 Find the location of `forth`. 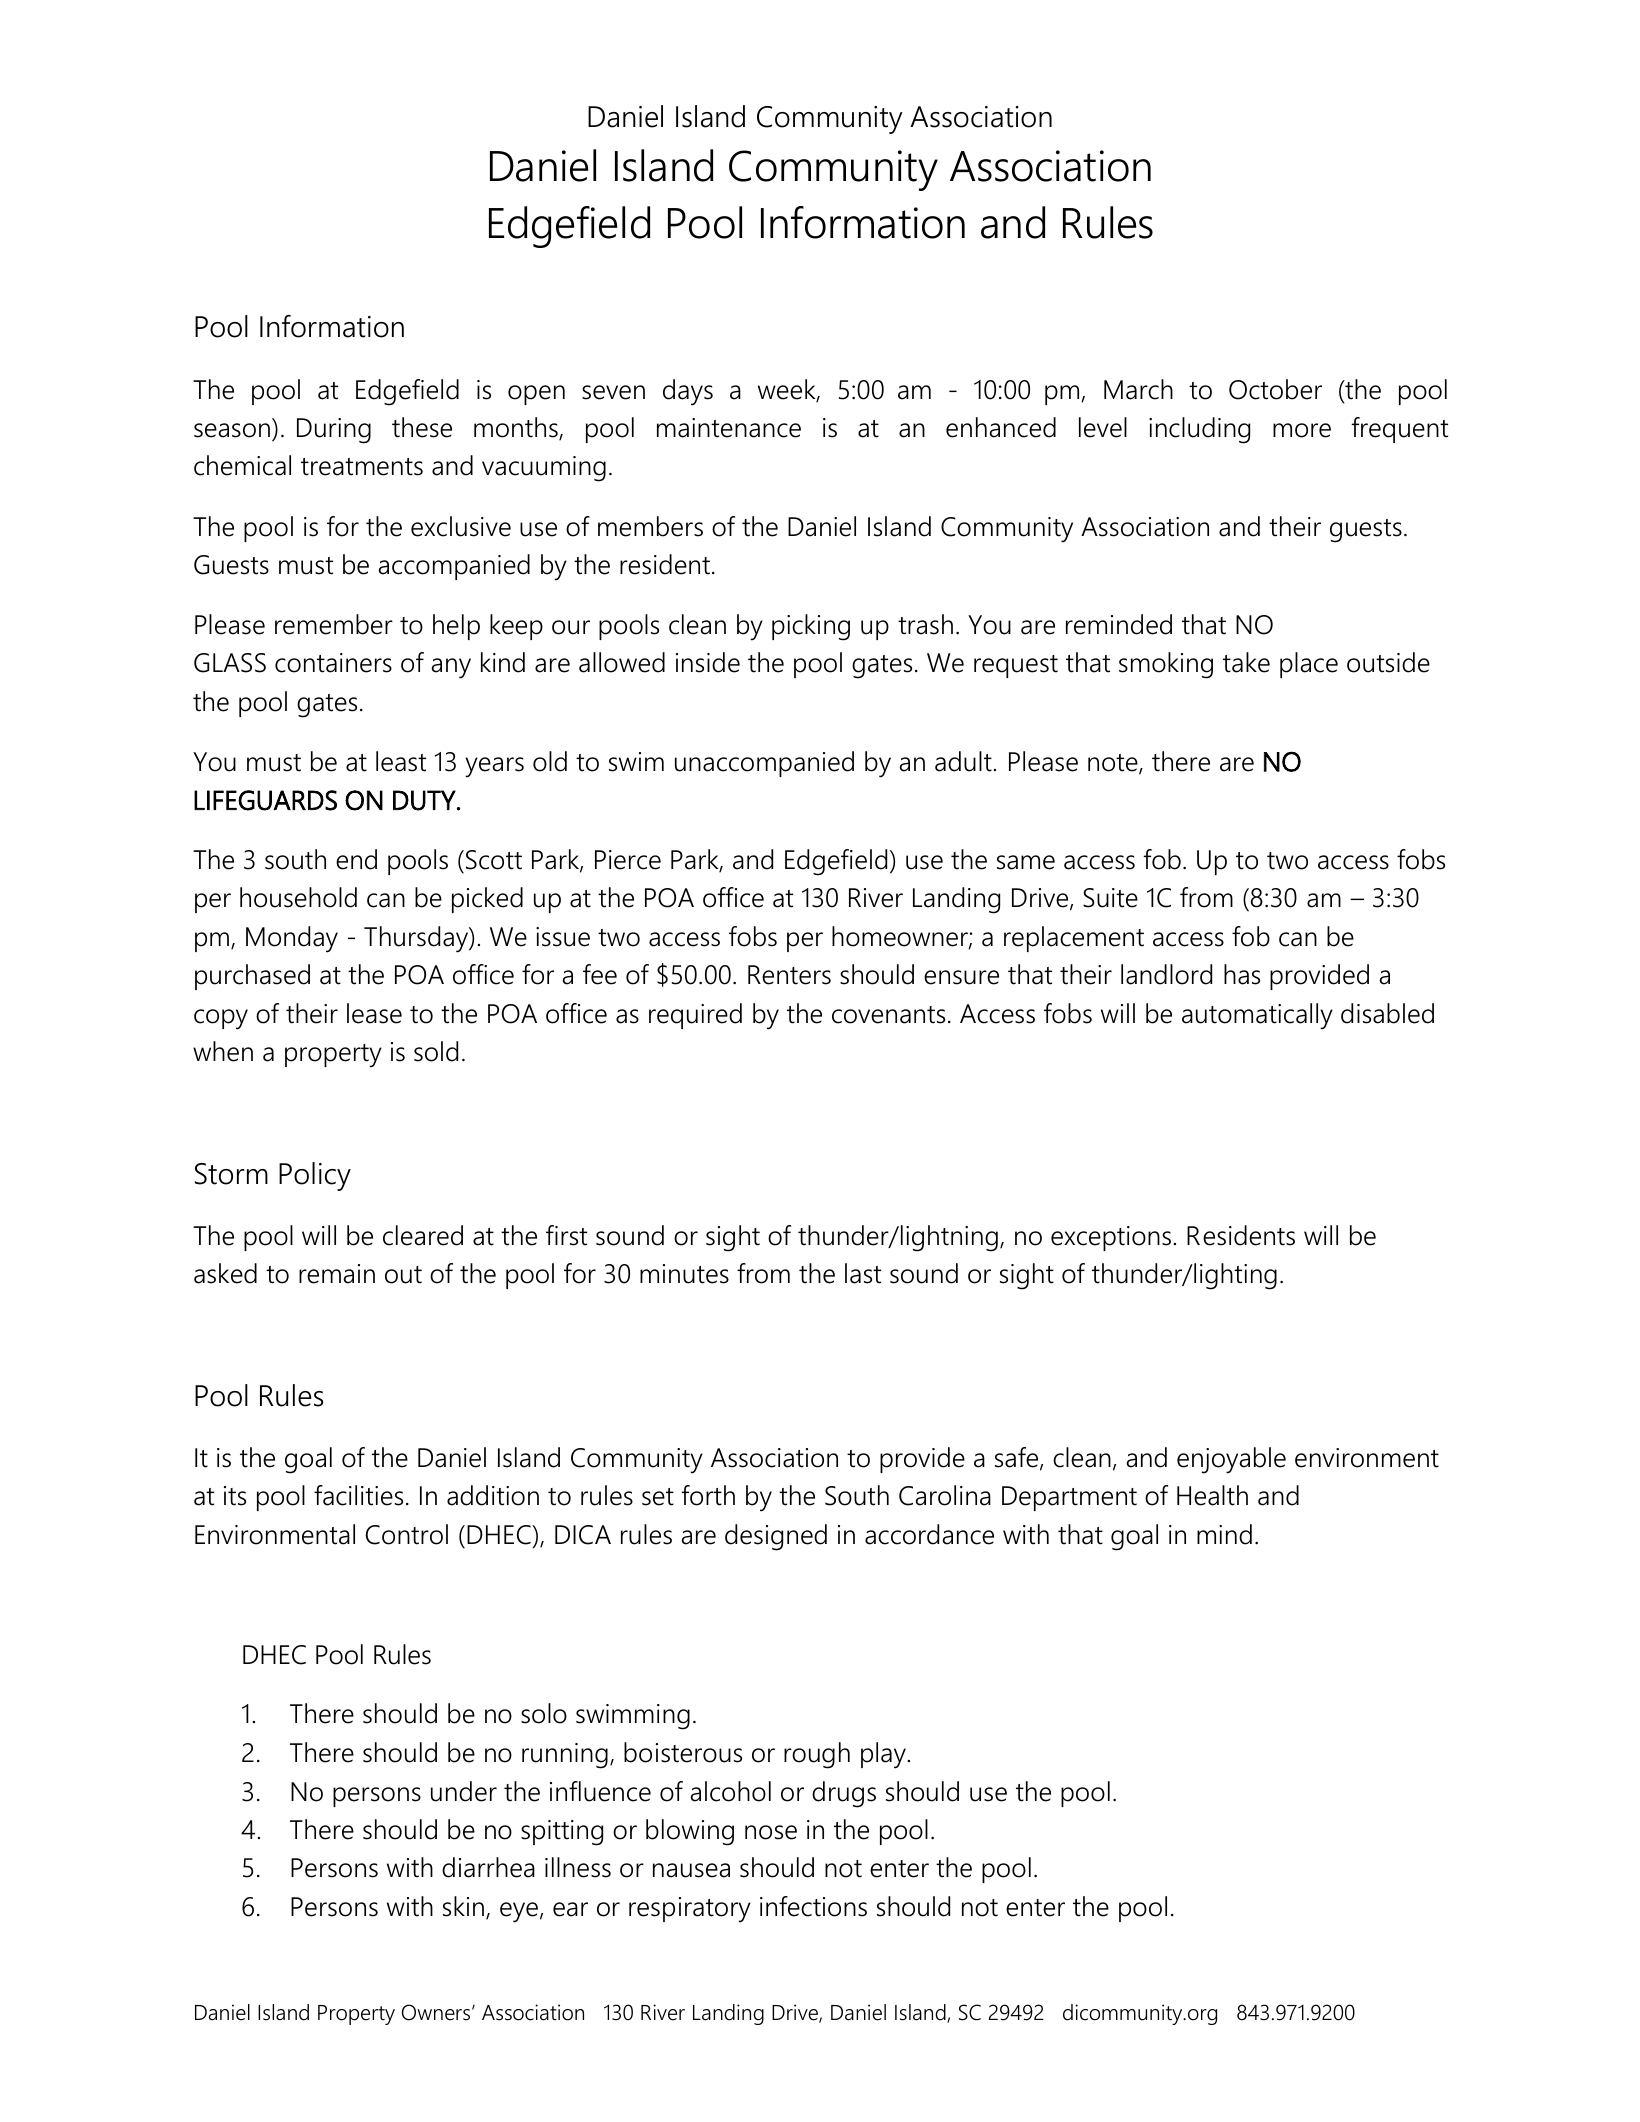

forth is located at coordinates (708, 1495).
